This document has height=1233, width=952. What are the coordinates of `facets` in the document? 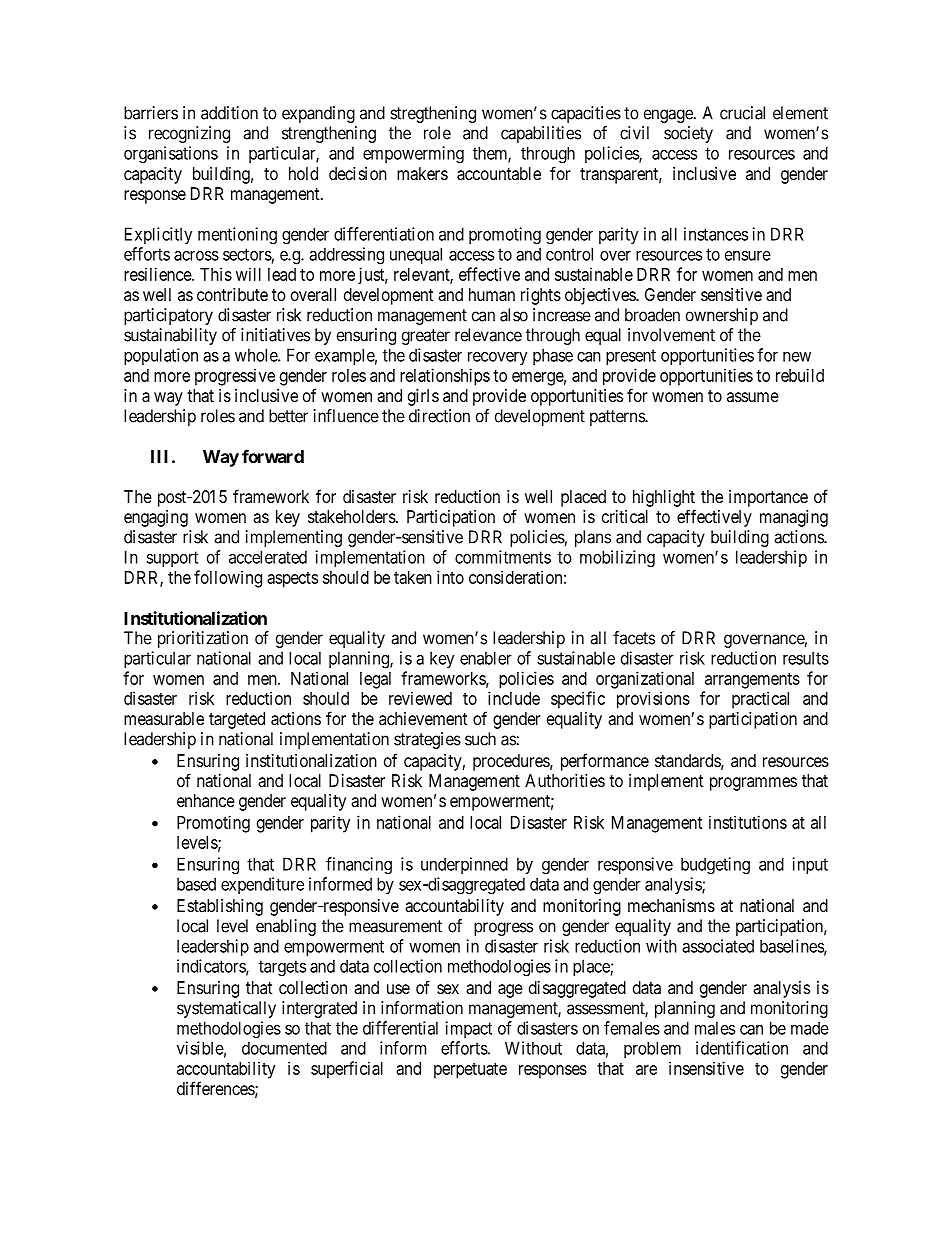 It's located at (634, 638).
